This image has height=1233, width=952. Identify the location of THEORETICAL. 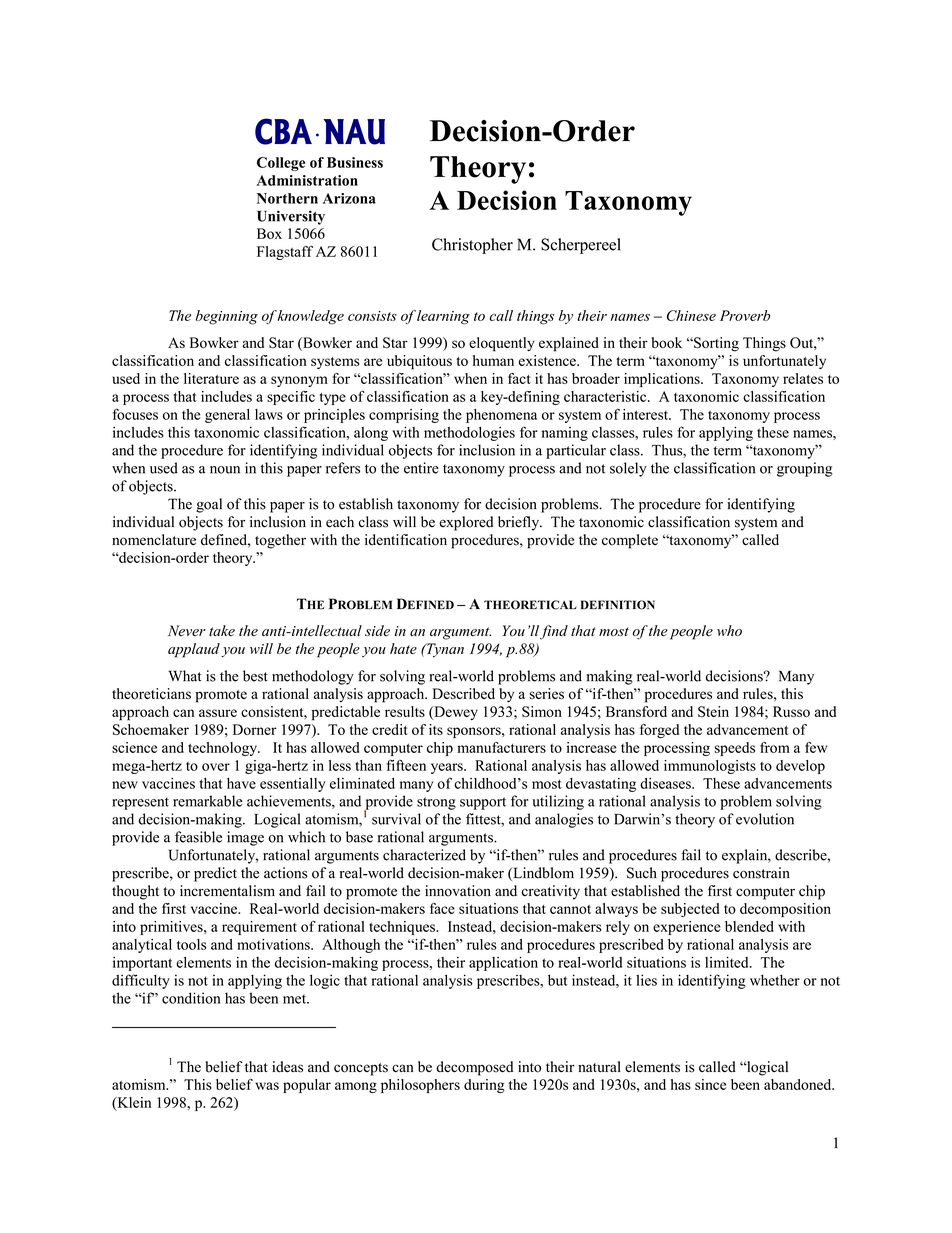
(530, 605).
